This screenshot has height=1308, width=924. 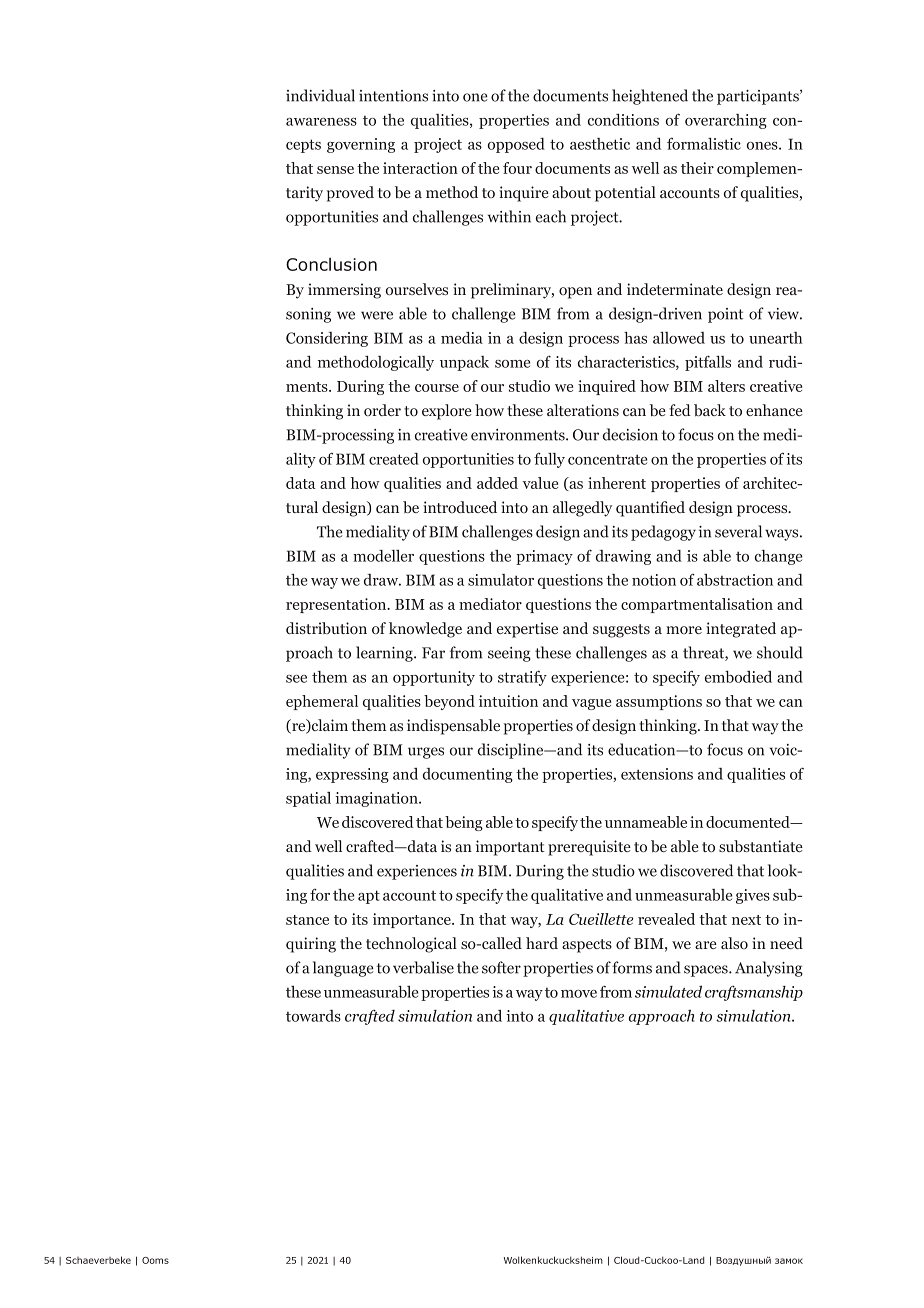 What do you see at coordinates (726, 121) in the screenshot?
I see `overarching` at bounding box center [726, 121].
